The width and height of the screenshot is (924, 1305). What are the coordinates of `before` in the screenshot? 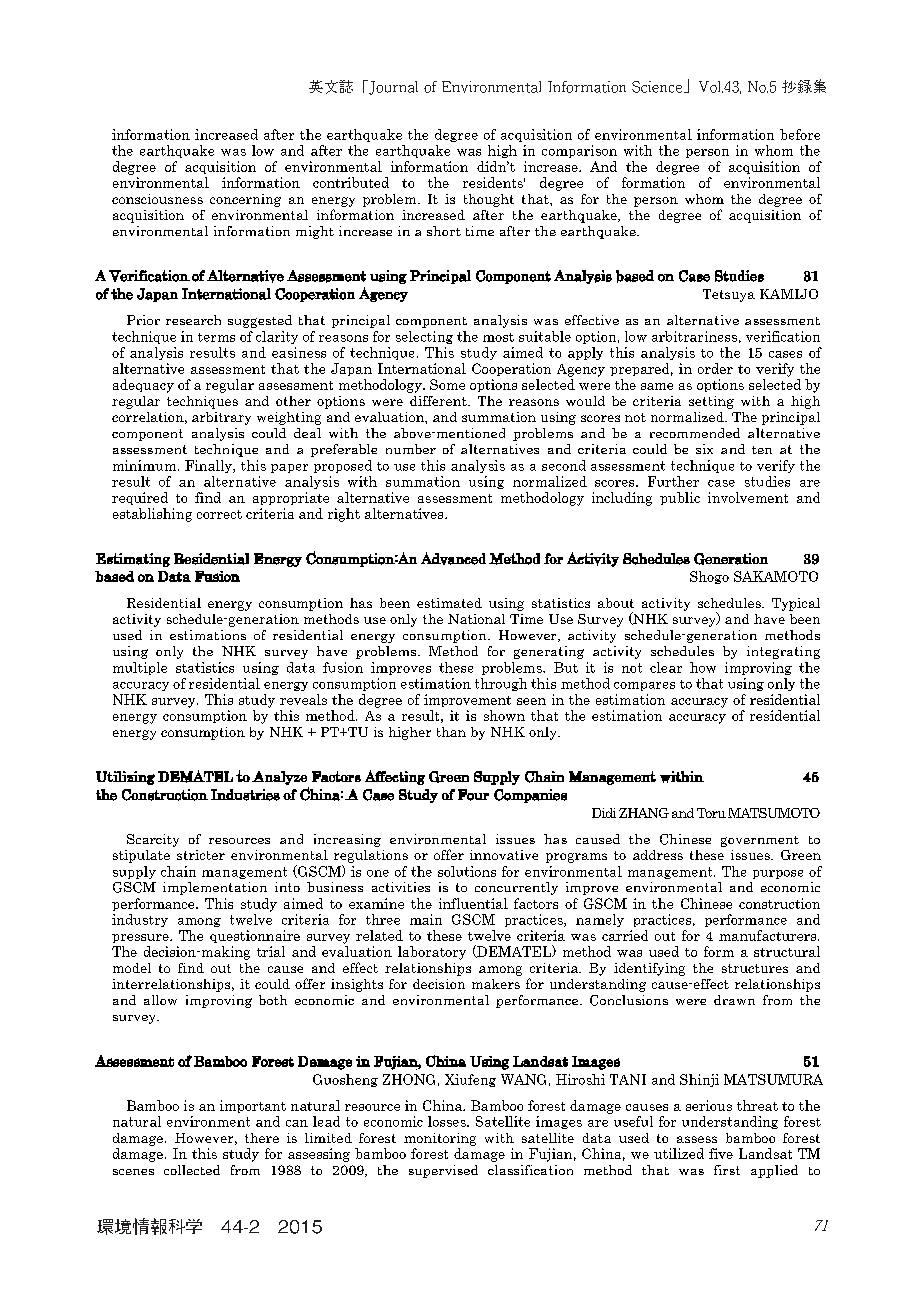 It's located at (800, 134).
